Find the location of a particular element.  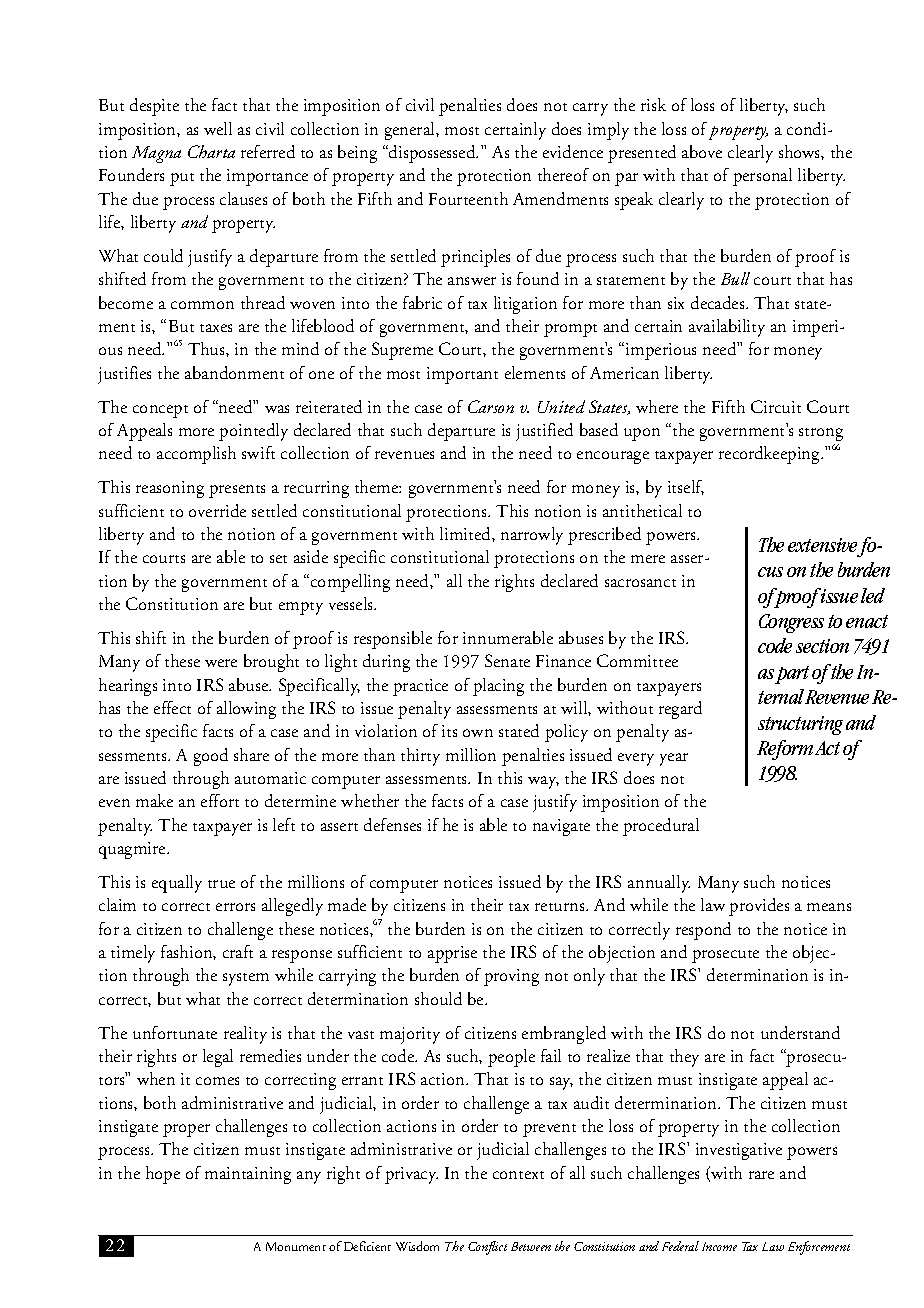

were is located at coordinates (221, 663).
